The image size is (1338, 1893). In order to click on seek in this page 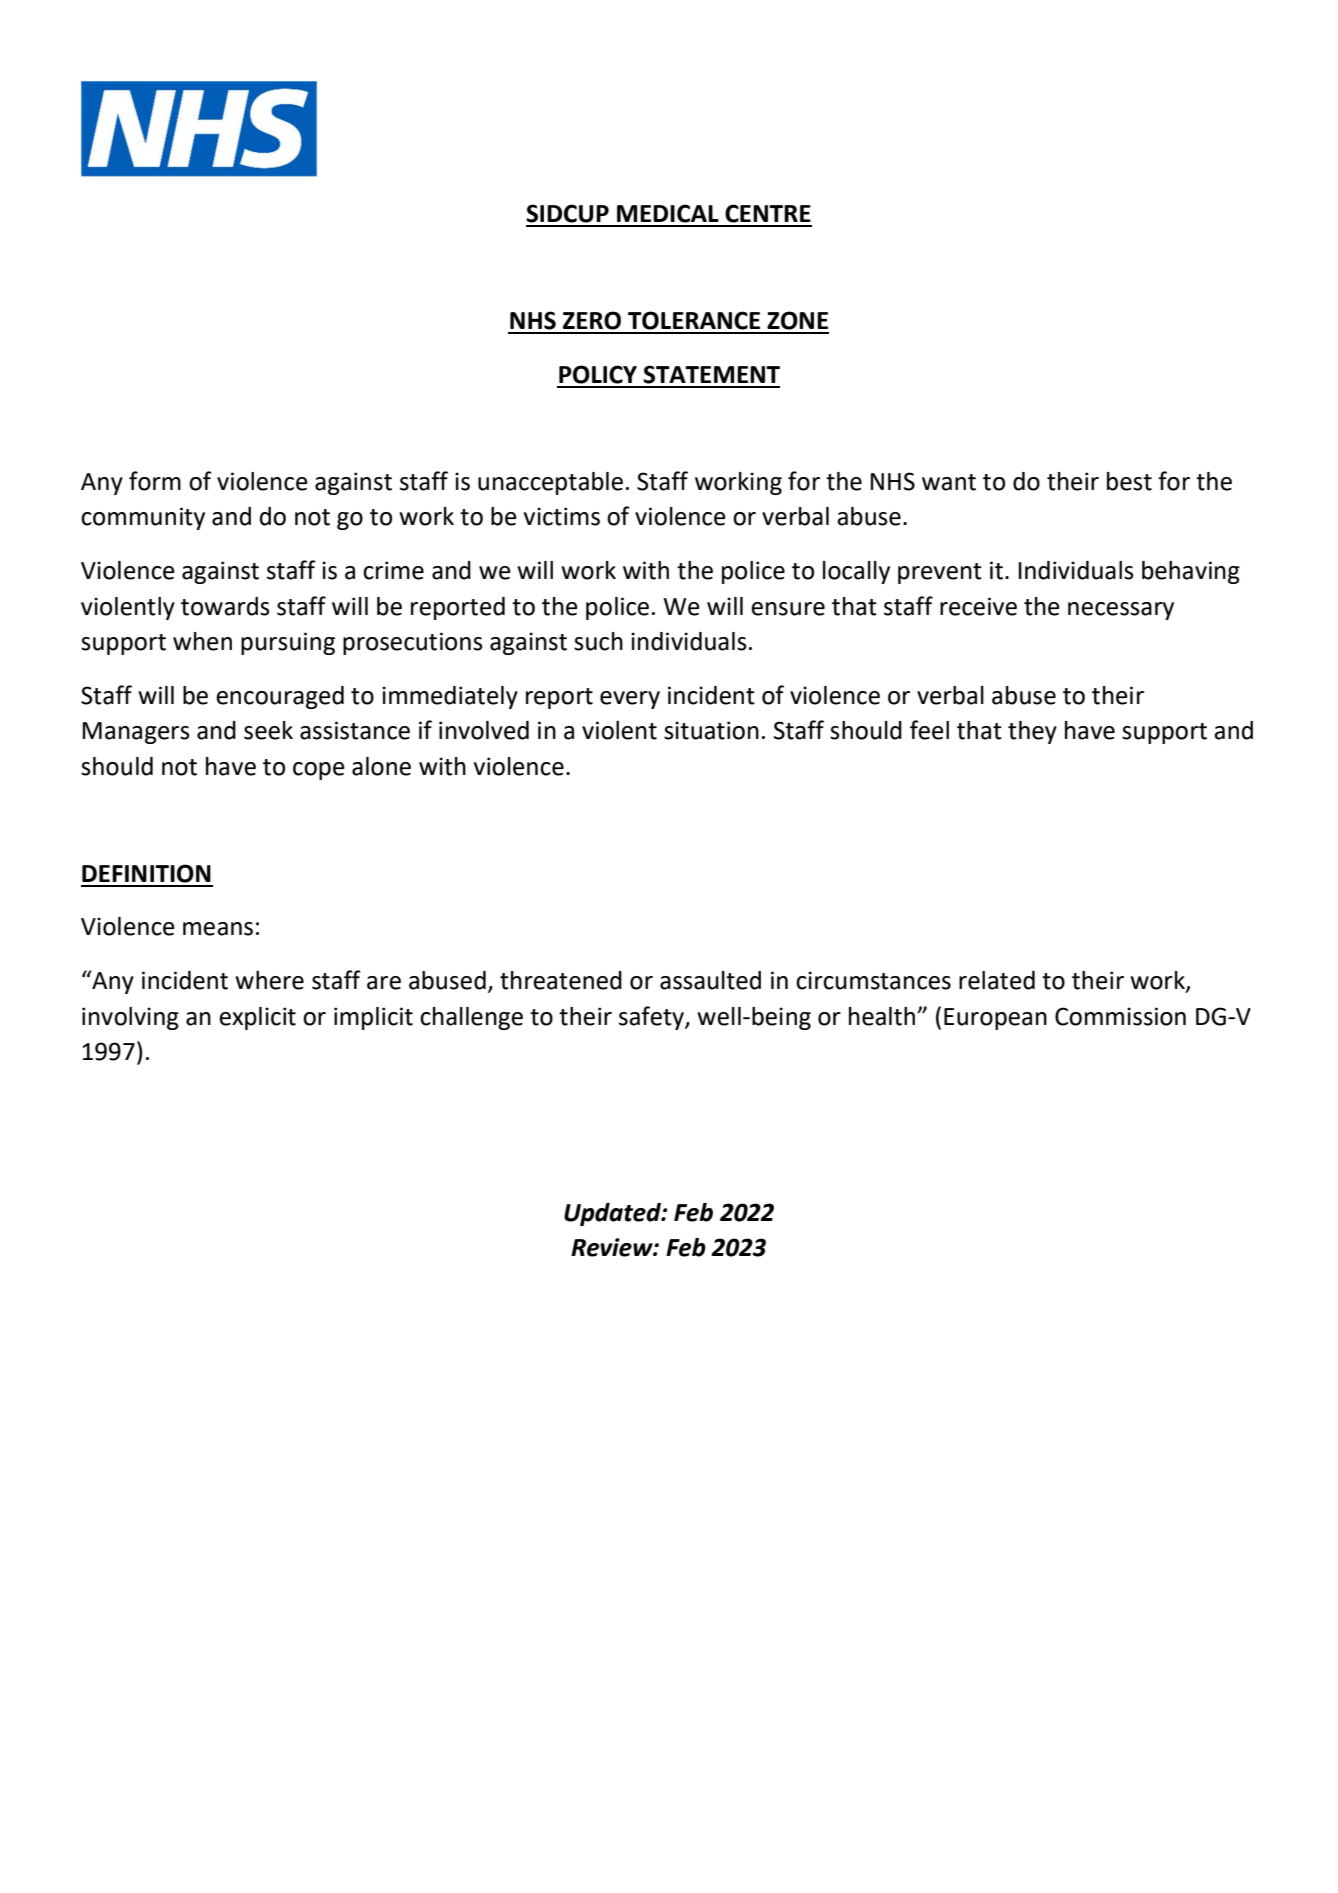, I will do `click(268, 730)`.
